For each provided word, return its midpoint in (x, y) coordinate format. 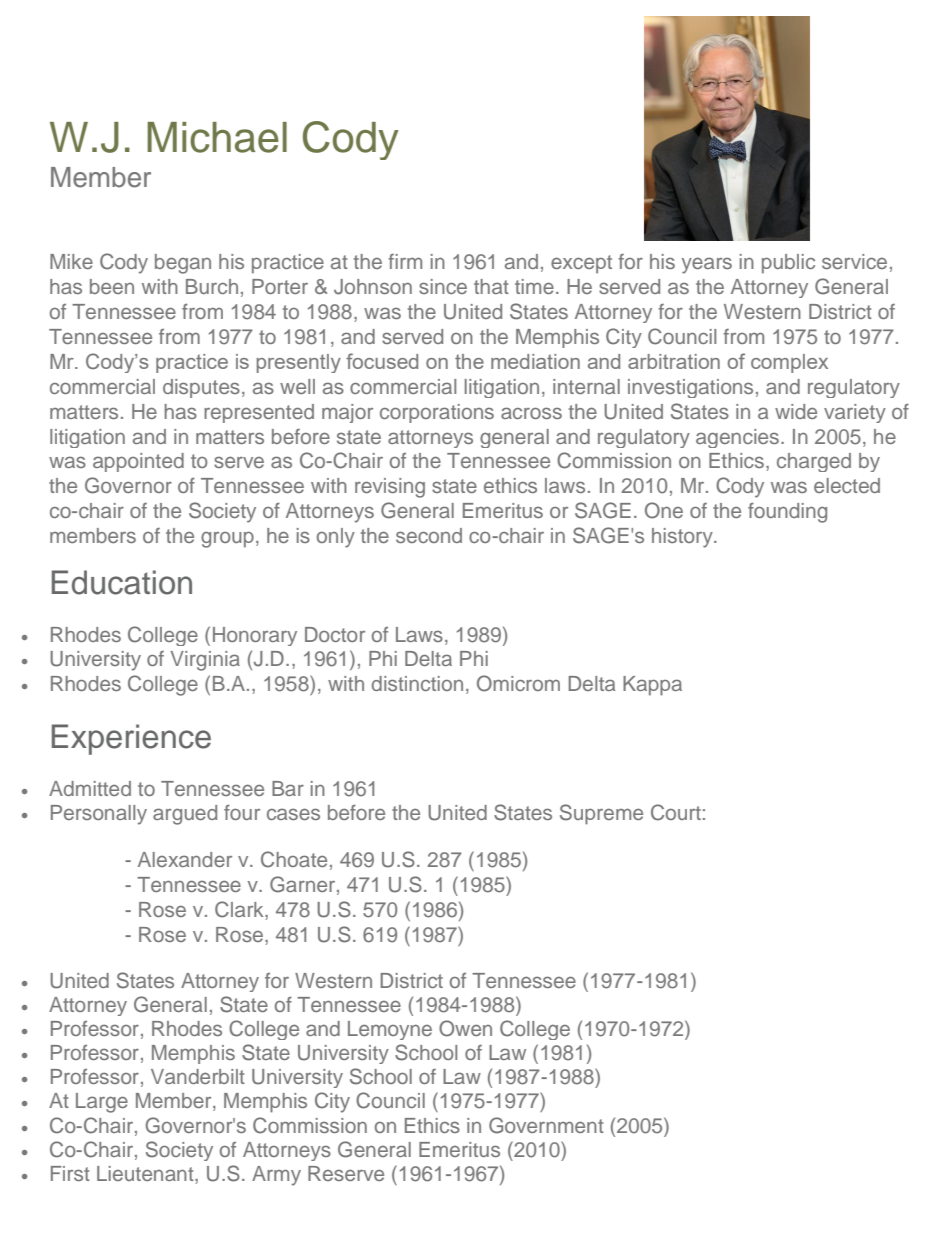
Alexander (185, 859)
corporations (437, 413)
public (788, 264)
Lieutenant (146, 1173)
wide (796, 411)
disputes (201, 388)
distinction (417, 683)
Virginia (205, 661)
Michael (217, 137)
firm (405, 261)
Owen (465, 1028)
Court (676, 812)
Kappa (652, 686)
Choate (294, 859)
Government (546, 1125)
